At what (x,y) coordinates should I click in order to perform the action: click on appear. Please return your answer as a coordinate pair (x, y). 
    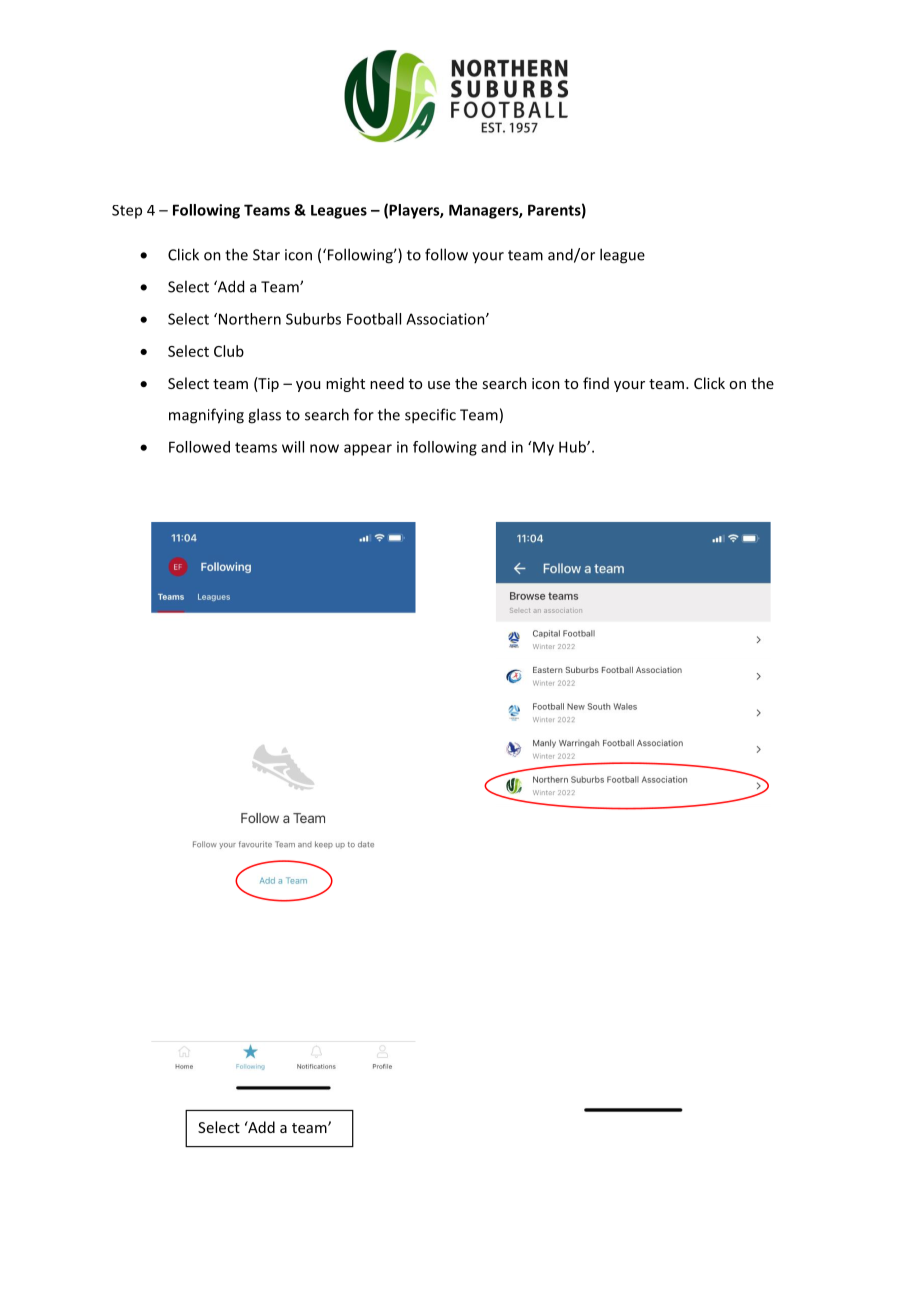
    Looking at the image, I should click on (368, 450).
